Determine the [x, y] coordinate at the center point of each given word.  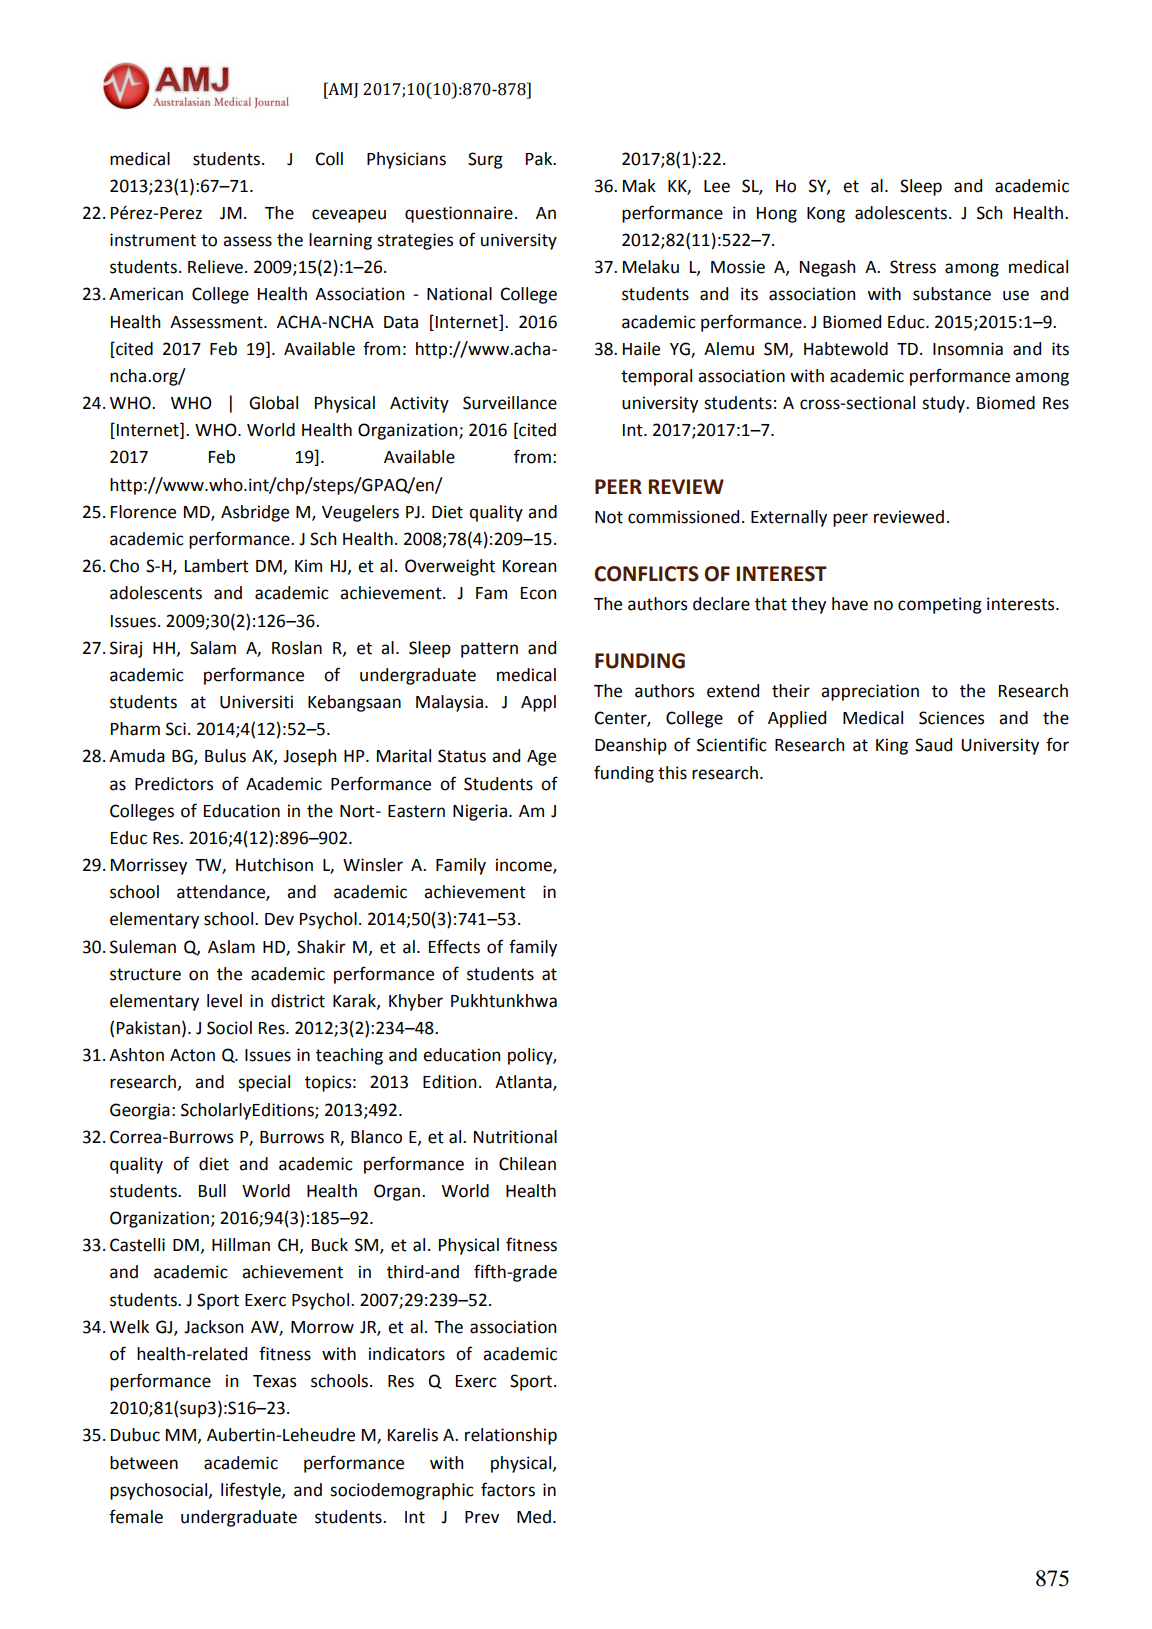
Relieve [215, 267]
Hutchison [274, 865]
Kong [826, 215]
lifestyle [252, 1491]
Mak [639, 186]
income [525, 866]
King [892, 746]
